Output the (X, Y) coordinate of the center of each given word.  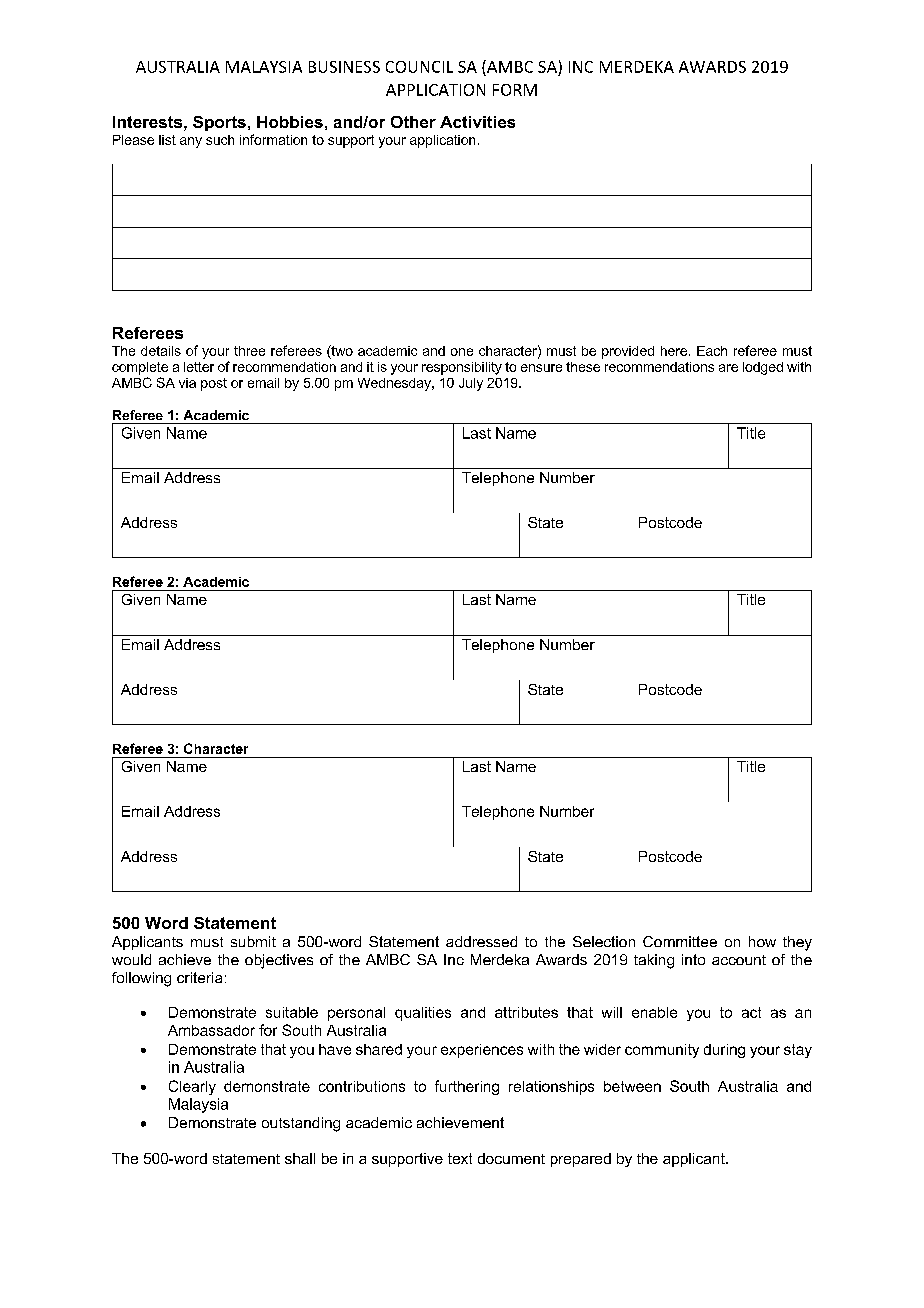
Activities (477, 122)
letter (199, 367)
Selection (604, 941)
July (471, 384)
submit (253, 941)
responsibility (462, 368)
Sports (219, 123)
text (460, 1158)
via (187, 383)
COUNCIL (419, 67)
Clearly (192, 1087)
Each (712, 351)
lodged (763, 368)
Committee (680, 941)
